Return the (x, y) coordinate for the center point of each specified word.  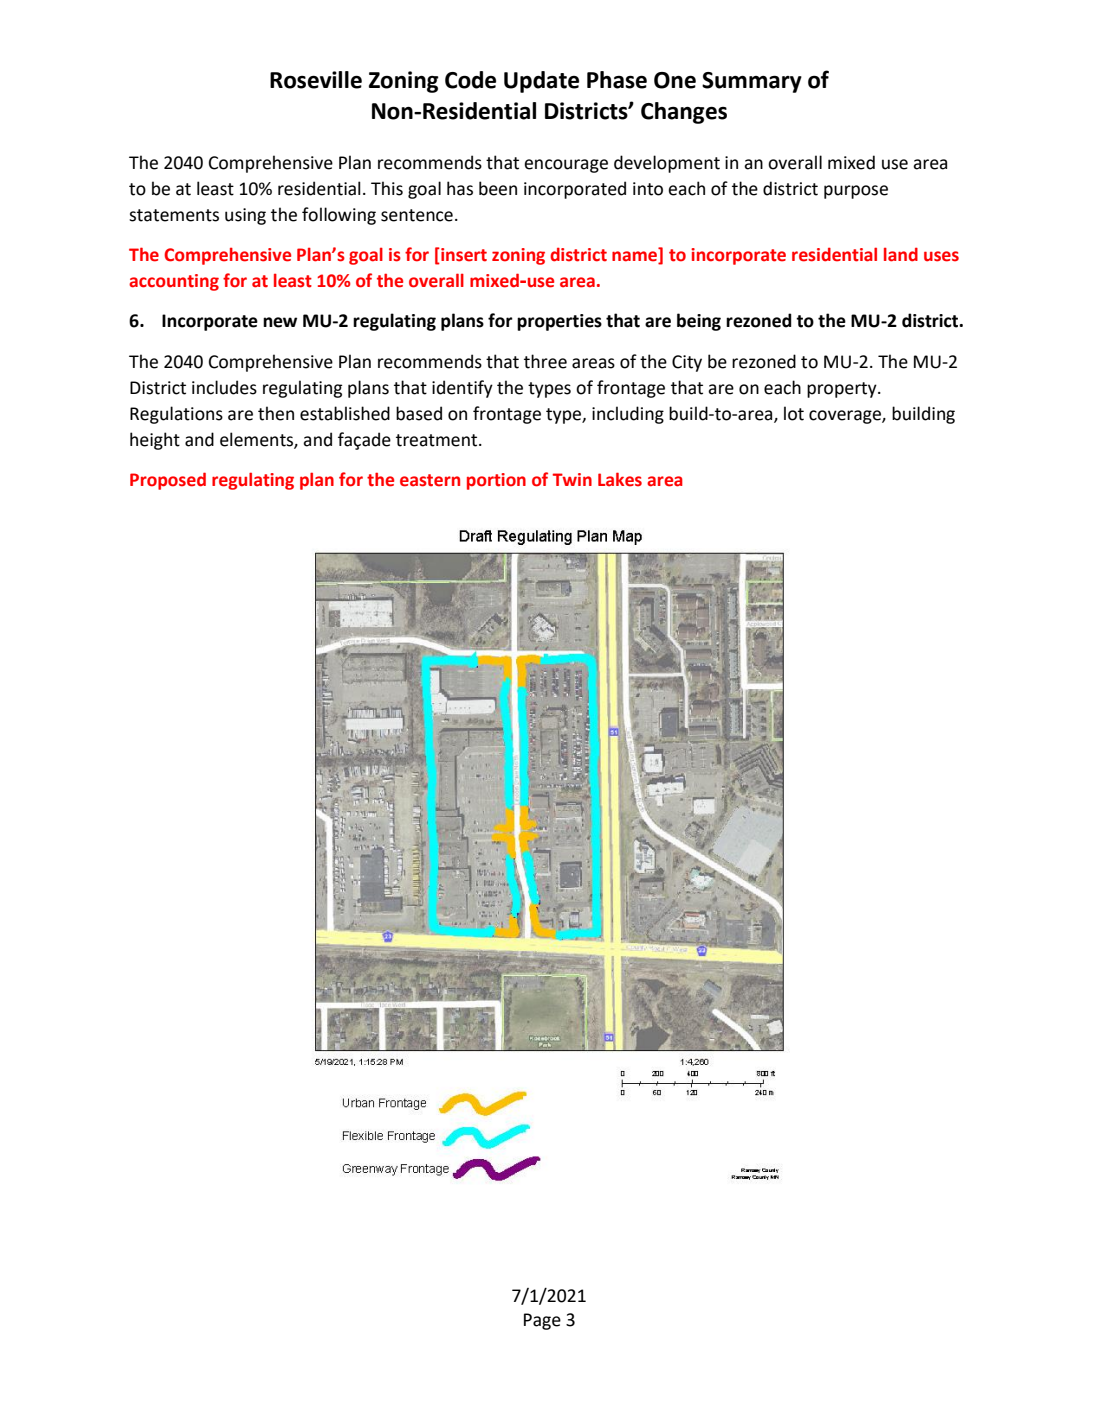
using (245, 216)
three (545, 361)
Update (541, 82)
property (843, 390)
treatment (438, 440)
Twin (572, 479)
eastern (430, 480)
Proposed (168, 481)
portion (496, 481)
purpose (856, 192)
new (280, 322)
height (155, 441)
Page (542, 1321)
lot (794, 413)
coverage (846, 417)
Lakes (620, 479)
